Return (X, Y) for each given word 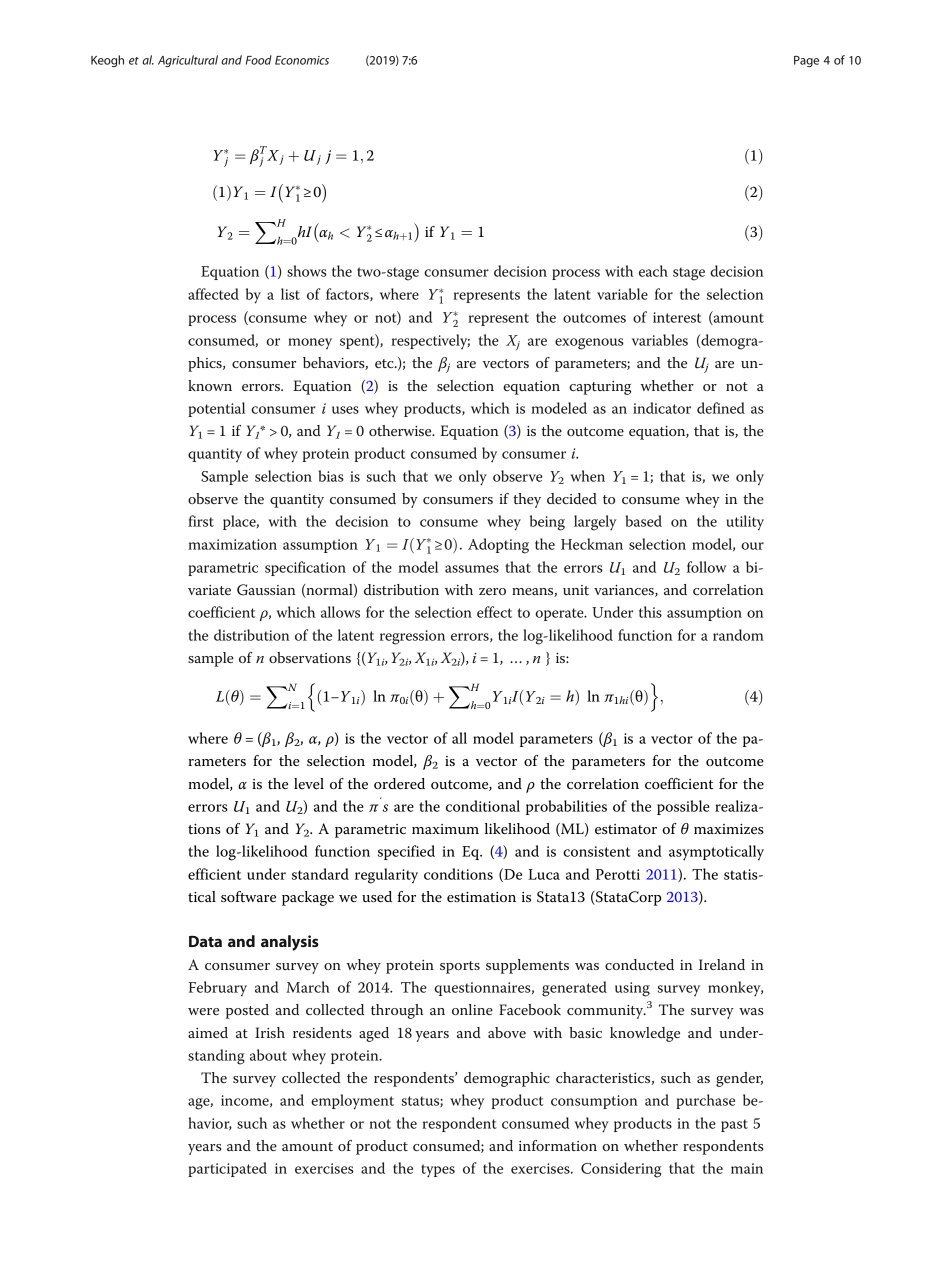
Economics (302, 60)
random (738, 635)
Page (806, 61)
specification (305, 568)
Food (259, 60)
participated (227, 1169)
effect (494, 612)
